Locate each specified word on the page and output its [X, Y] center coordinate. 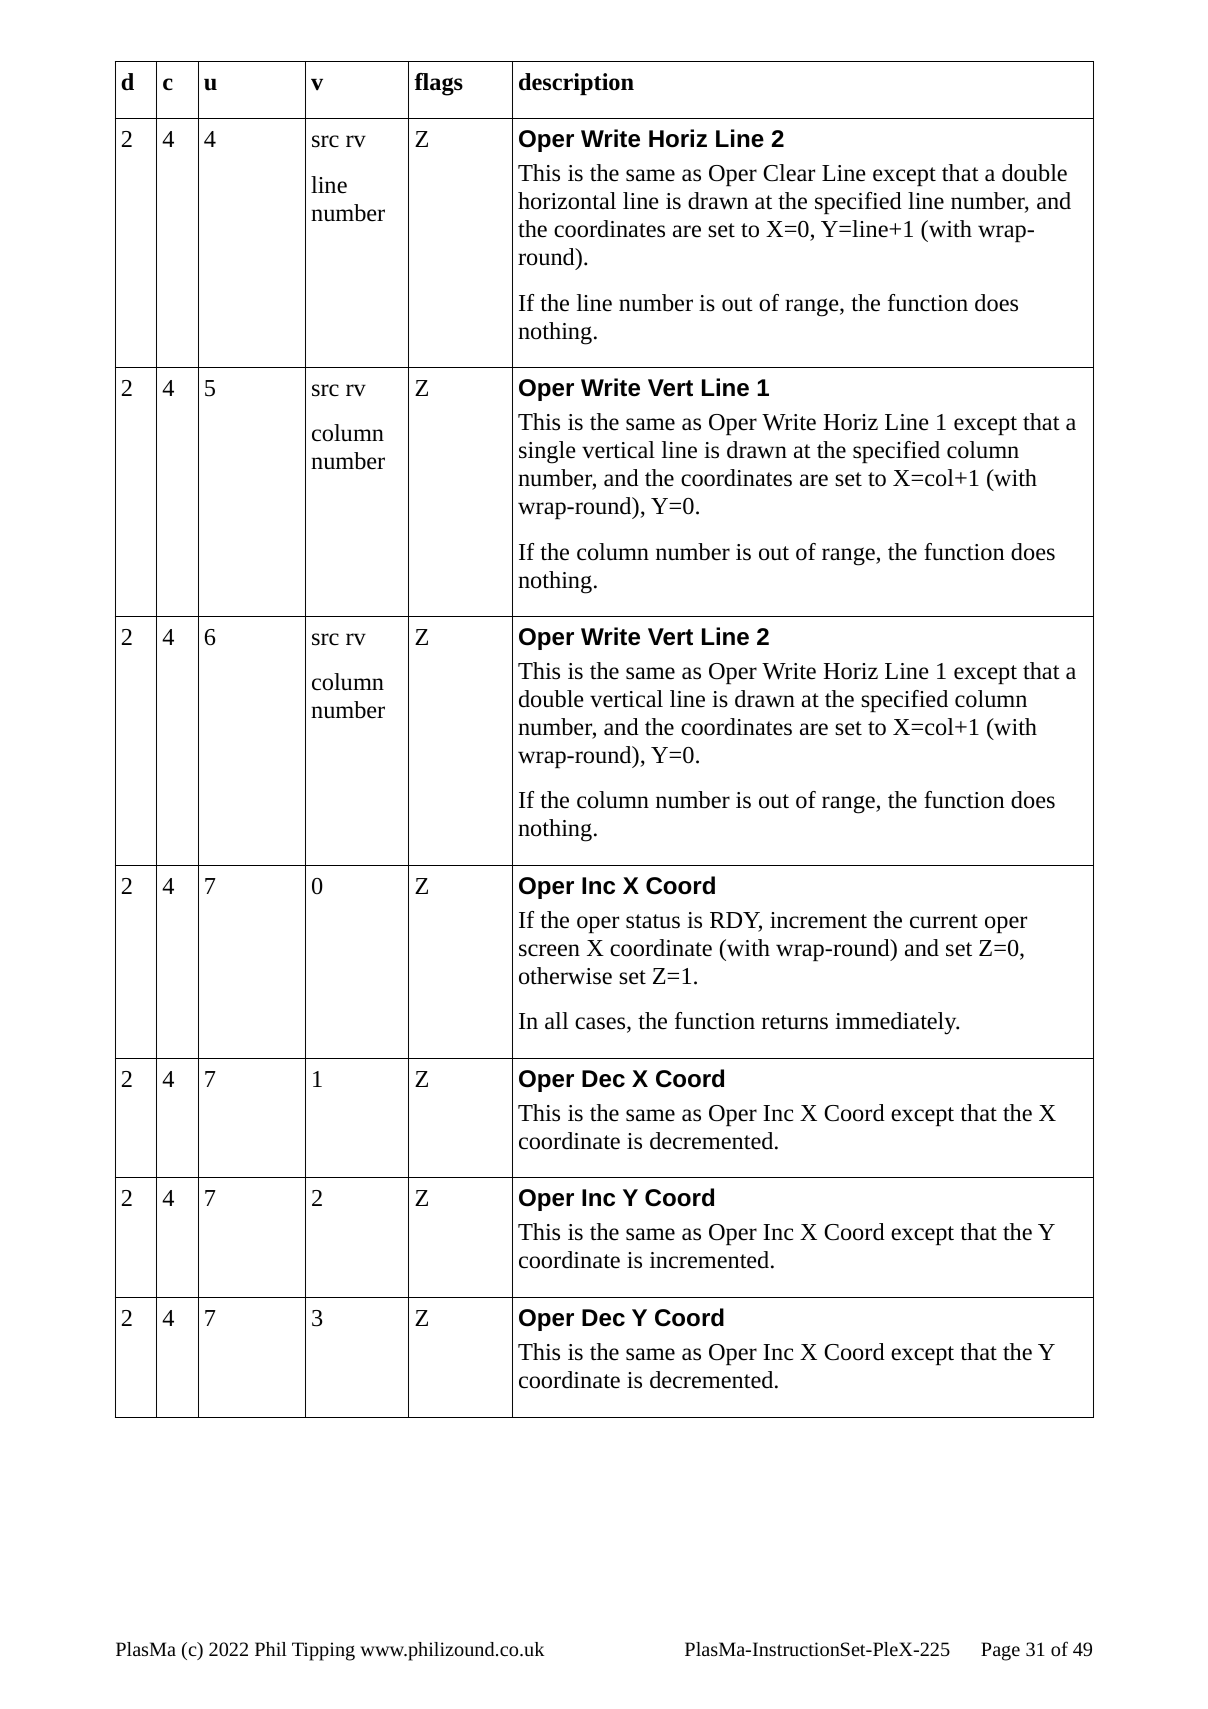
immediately [897, 1023]
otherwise [565, 976]
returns [795, 1022]
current [944, 921]
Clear [789, 173]
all [556, 1021]
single [547, 452]
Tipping [323, 1651]
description [576, 84]
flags [438, 84]
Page [1000, 1651]
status [653, 921]
